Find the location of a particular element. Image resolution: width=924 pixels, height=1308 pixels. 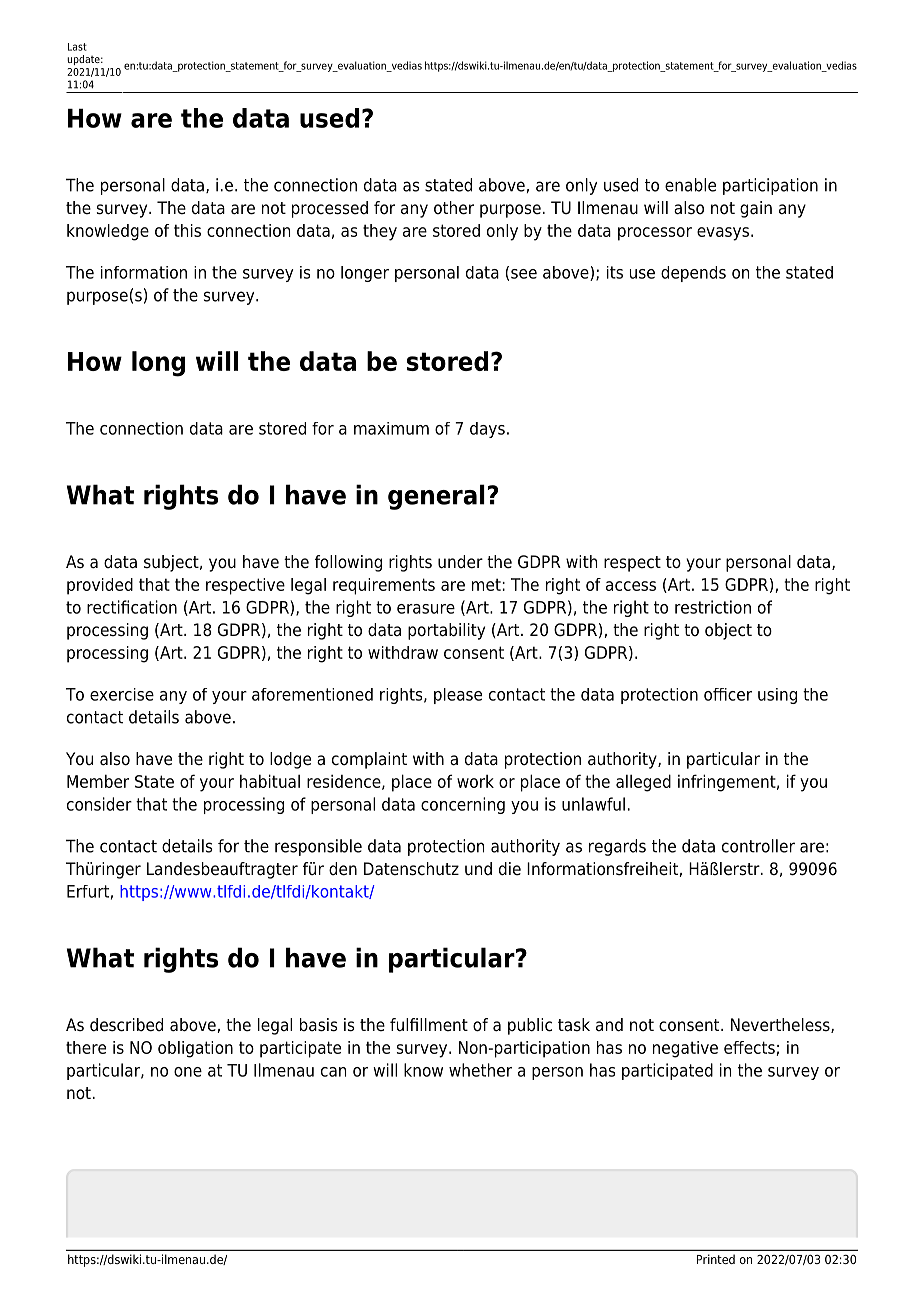

portability is located at coordinates (446, 631).
